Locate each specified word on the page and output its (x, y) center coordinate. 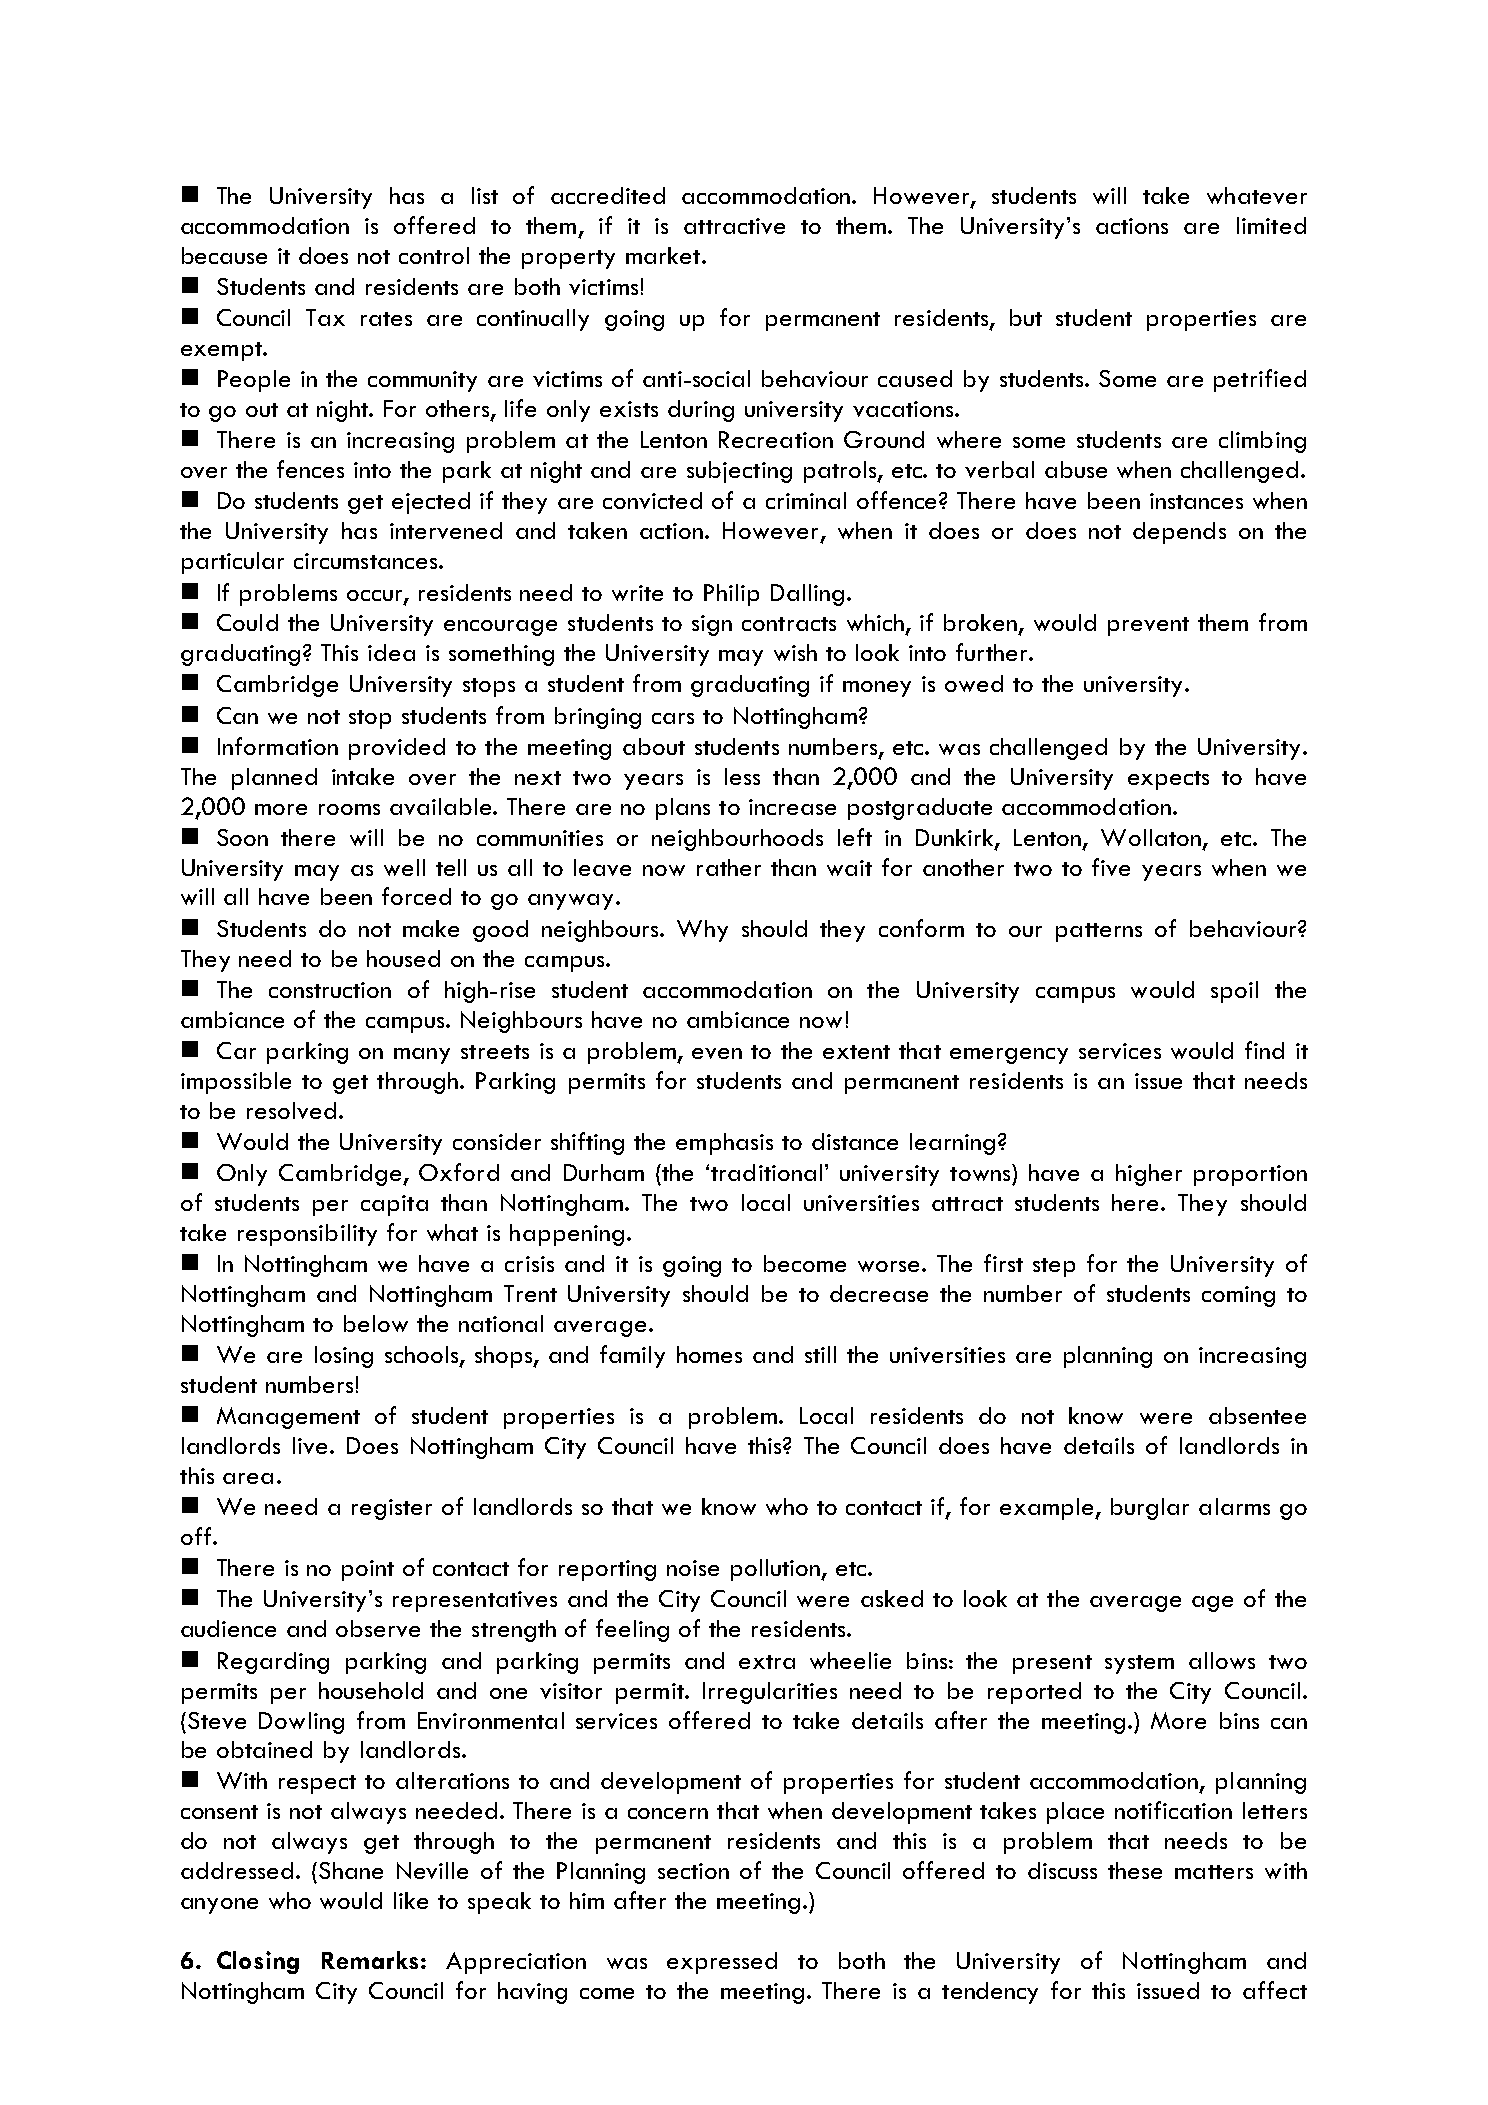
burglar (1150, 1509)
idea (391, 652)
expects (1168, 780)
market (664, 255)
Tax (325, 317)
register (392, 1509)
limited (1271, 225)
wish (795, 652)
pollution (776, 1570)
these (1135, 1870)
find (1264, 1050)
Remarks (370, 1960)
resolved (291, 1110)
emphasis (724, 1144)
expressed (722, 1963)
